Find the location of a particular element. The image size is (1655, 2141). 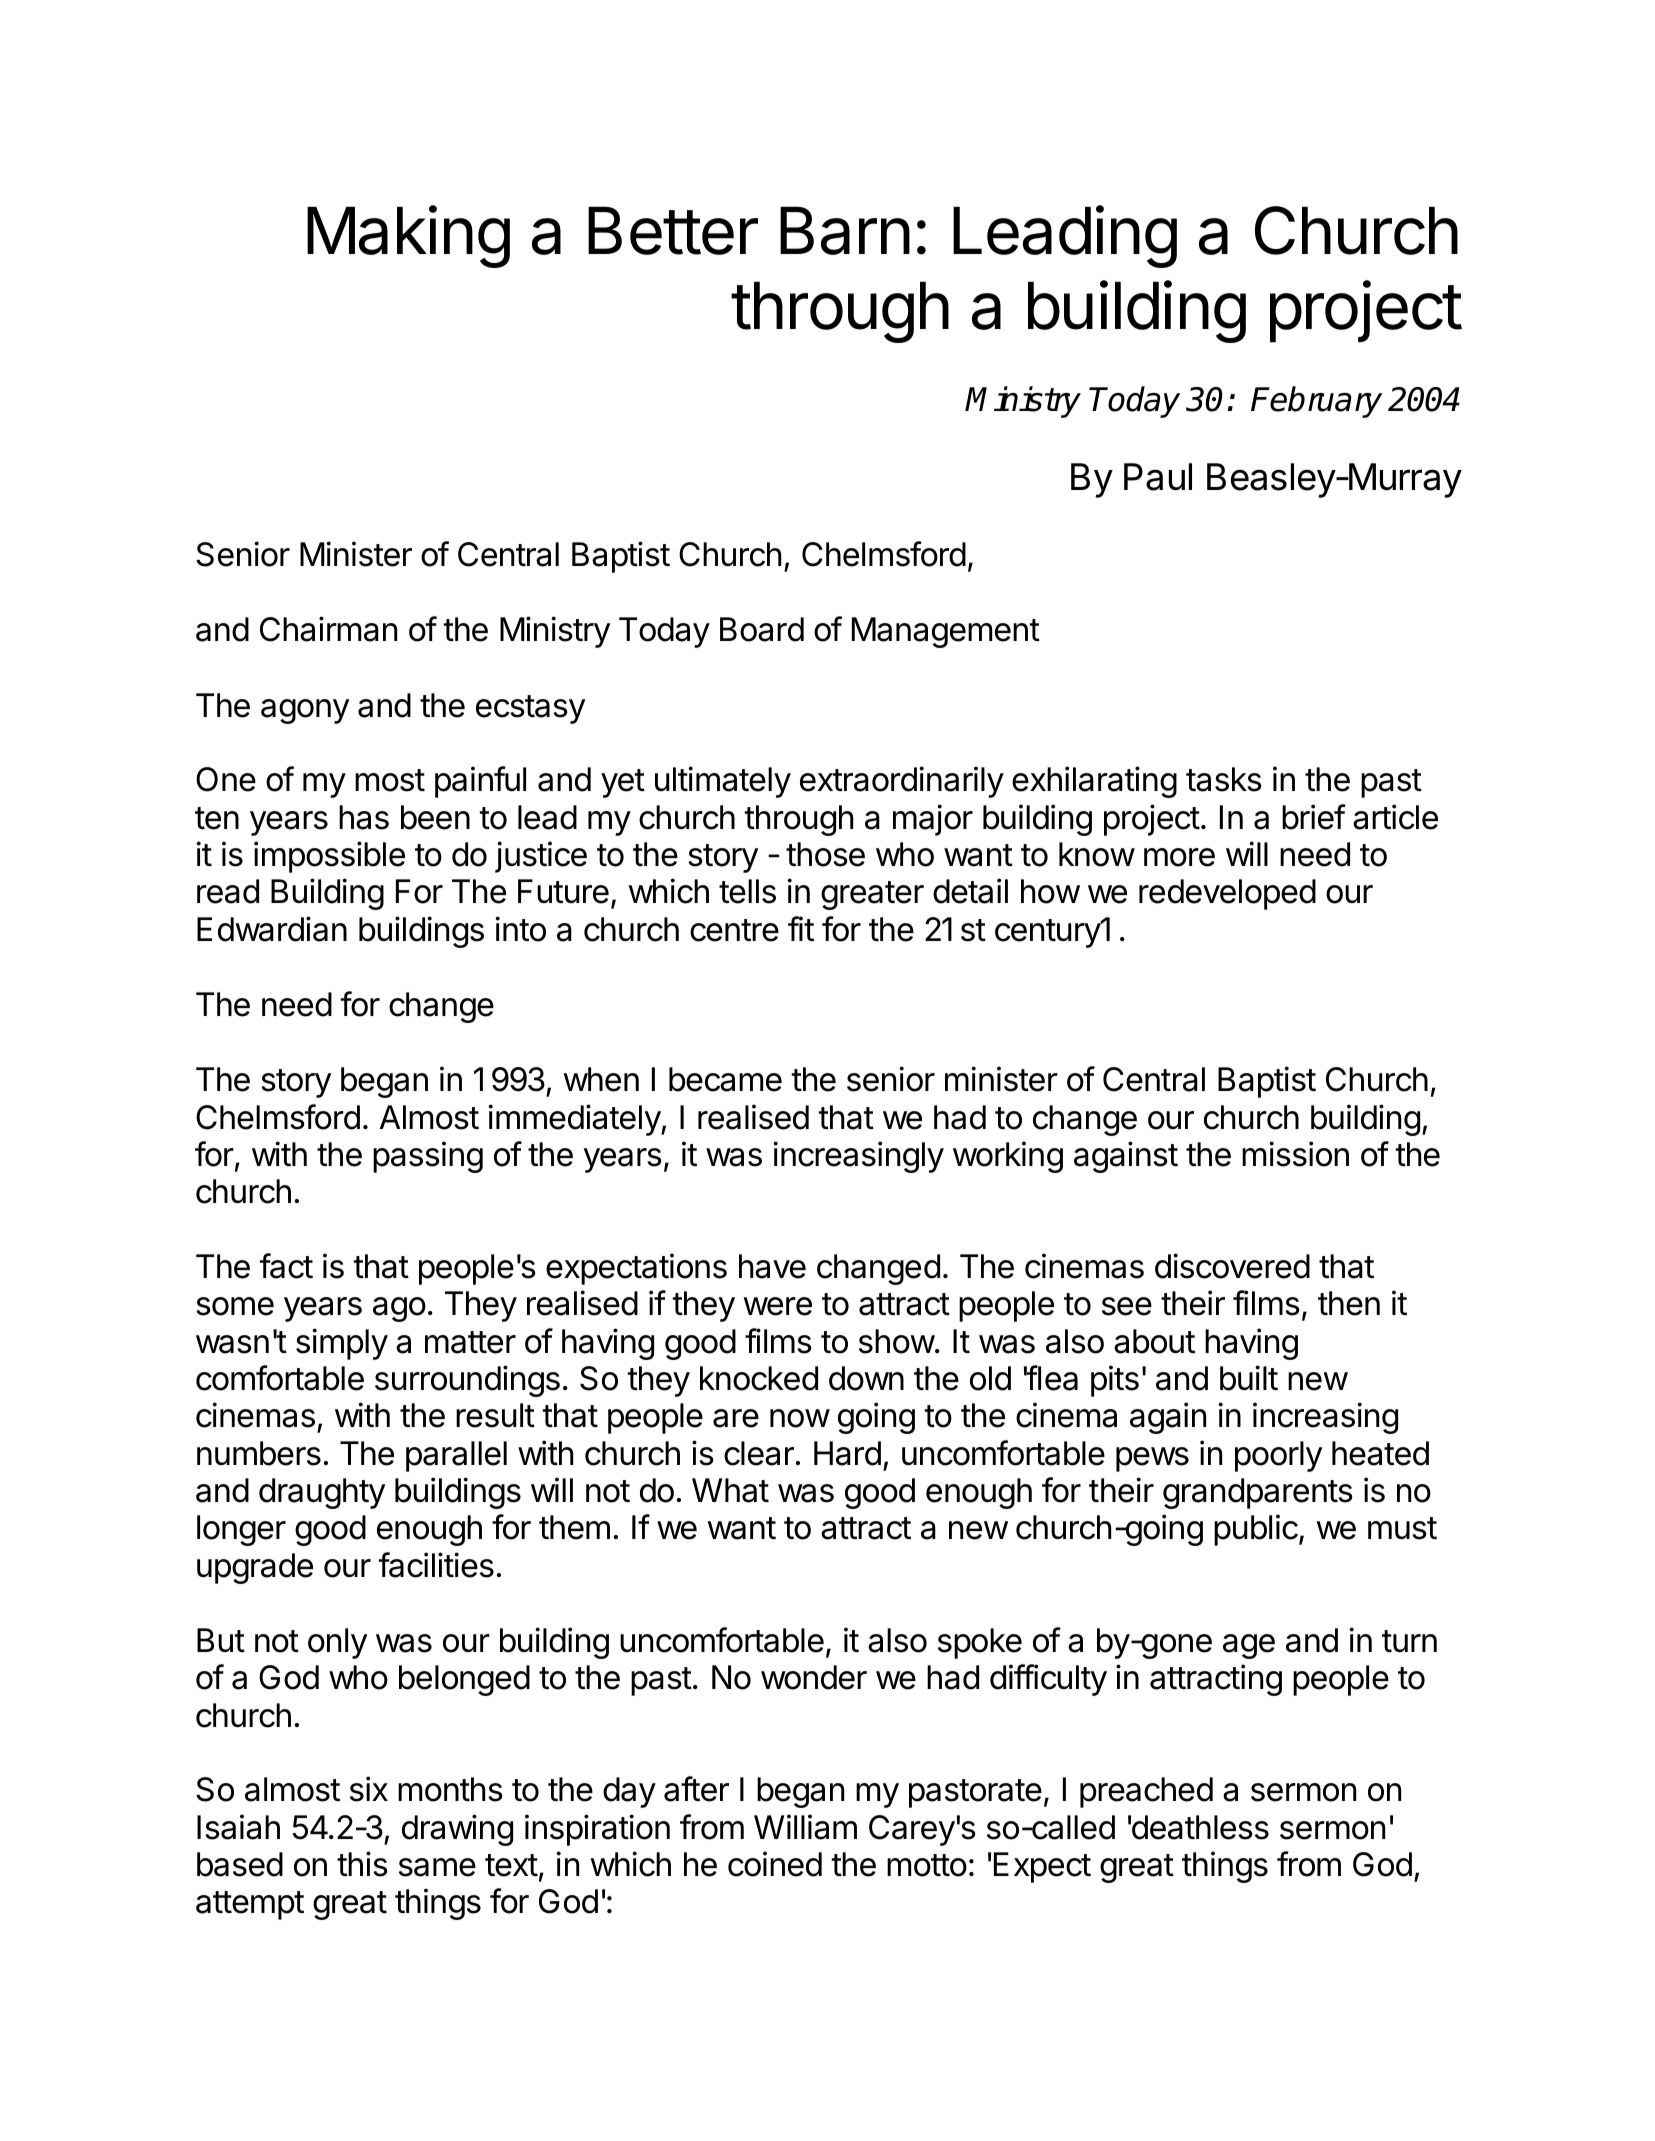

February is located at coordinates (1316, 402).
